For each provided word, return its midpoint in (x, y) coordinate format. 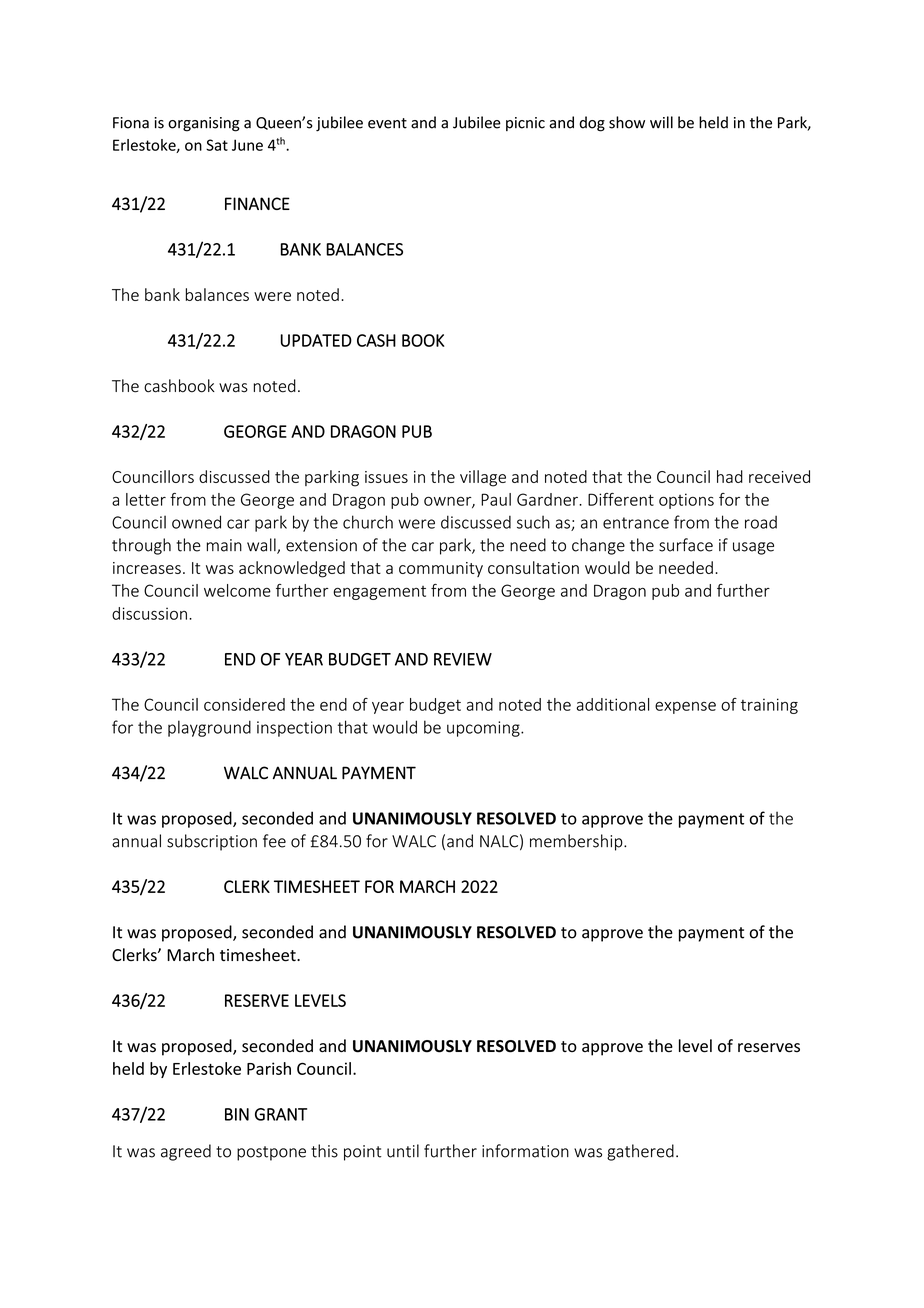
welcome (237, 590)
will (661, 122)
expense (685, 707)
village (483, 478)
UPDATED (316, 340)
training (769, 706)
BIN (237, 1114)
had (730, 476)
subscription (212, 842)
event (387, 123)
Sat (217, 145)
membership (577, 842)
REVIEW (463, 659)
